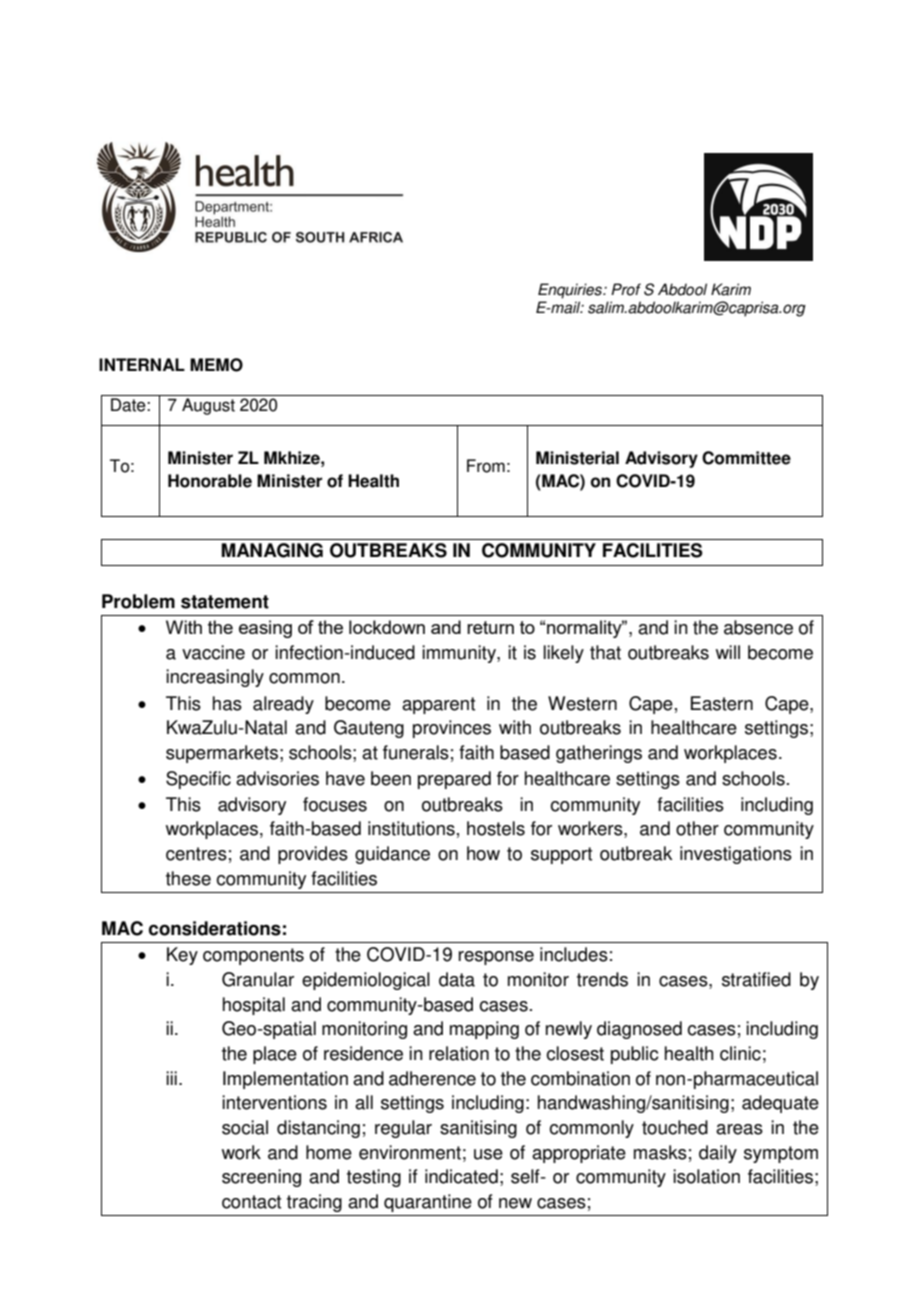  What do you see at coordinates (261, 1178) in the screenshot?
I see `screening` at bounding box center [261, 1178].
